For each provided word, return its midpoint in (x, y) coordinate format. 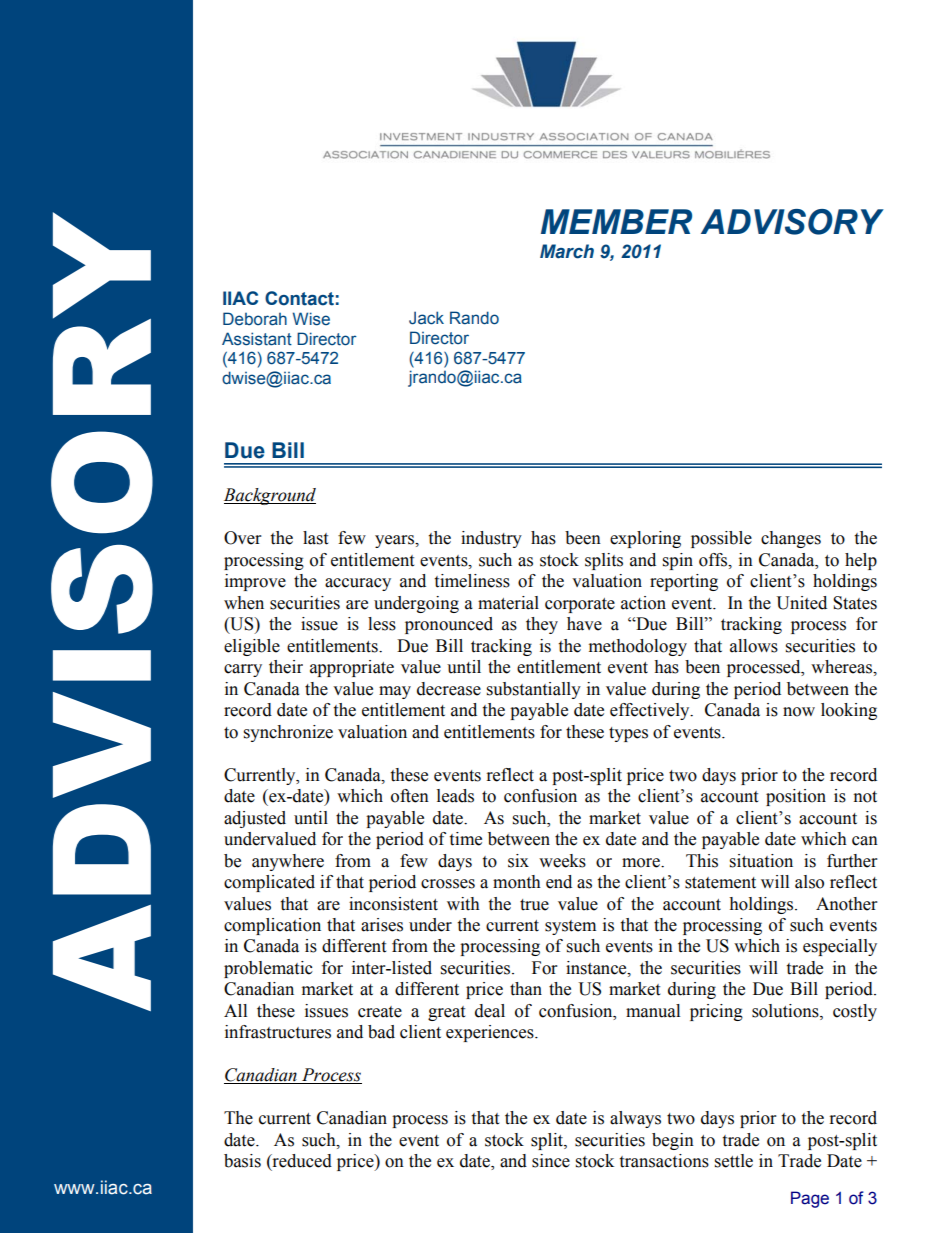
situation (761, 861)
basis (242, 1161)
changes (791, 539)
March (567, 251)
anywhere (288, 862)
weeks (562, 861)
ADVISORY (792, 222)
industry (491, 539)
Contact (299, 298)
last (315, 538)
